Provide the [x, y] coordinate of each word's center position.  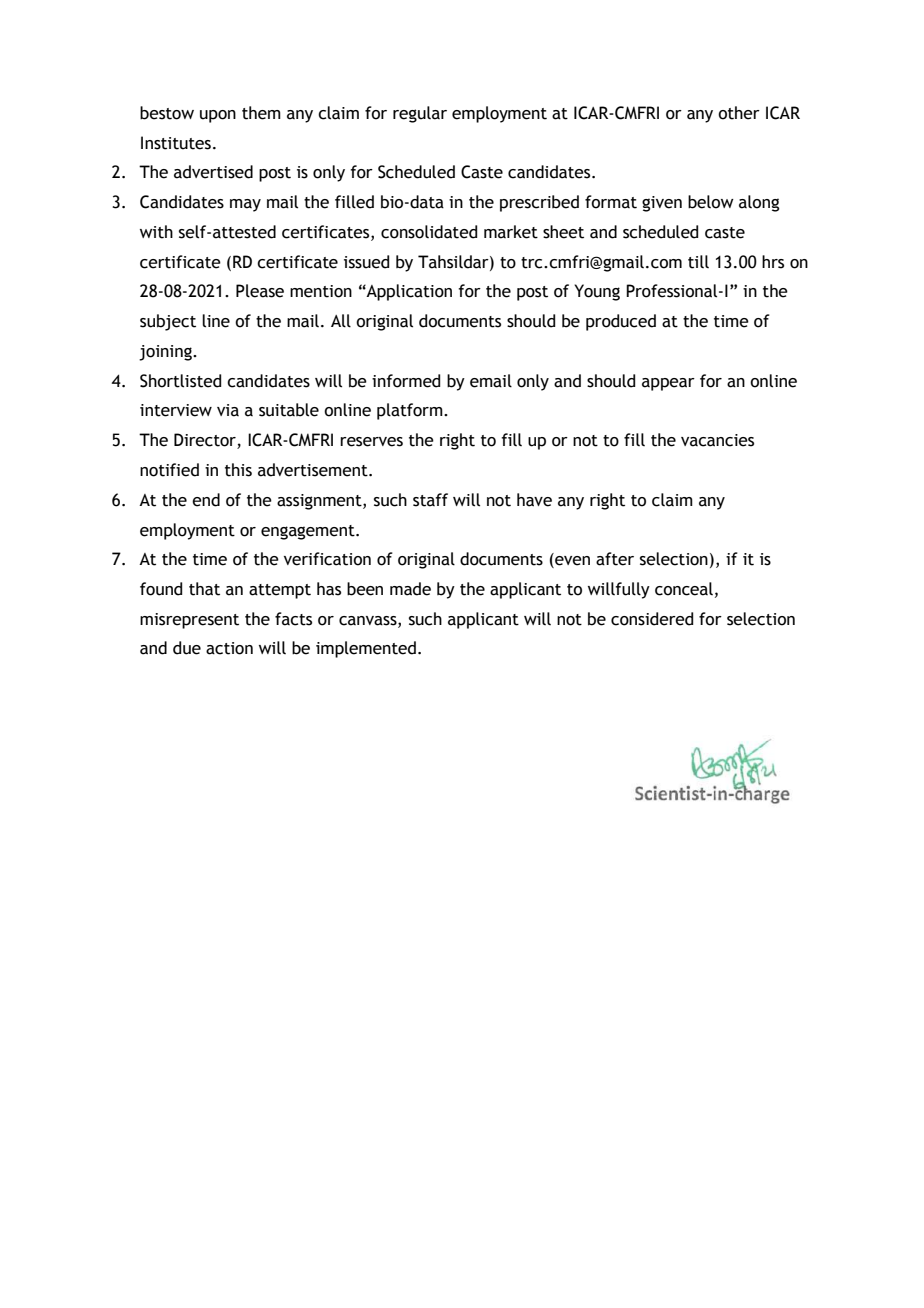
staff [430, 500]
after [615, 559]
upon [218, 116]
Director [206, 441]
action [229, 648]
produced [621, 322]
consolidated [429, 232]
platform [411, 411]
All [341, 321]
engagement [309, 532]
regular [420, 114]
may [245, 205]
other [739, 113]
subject [168, 322]
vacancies [717, 440]
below [711, 202]
